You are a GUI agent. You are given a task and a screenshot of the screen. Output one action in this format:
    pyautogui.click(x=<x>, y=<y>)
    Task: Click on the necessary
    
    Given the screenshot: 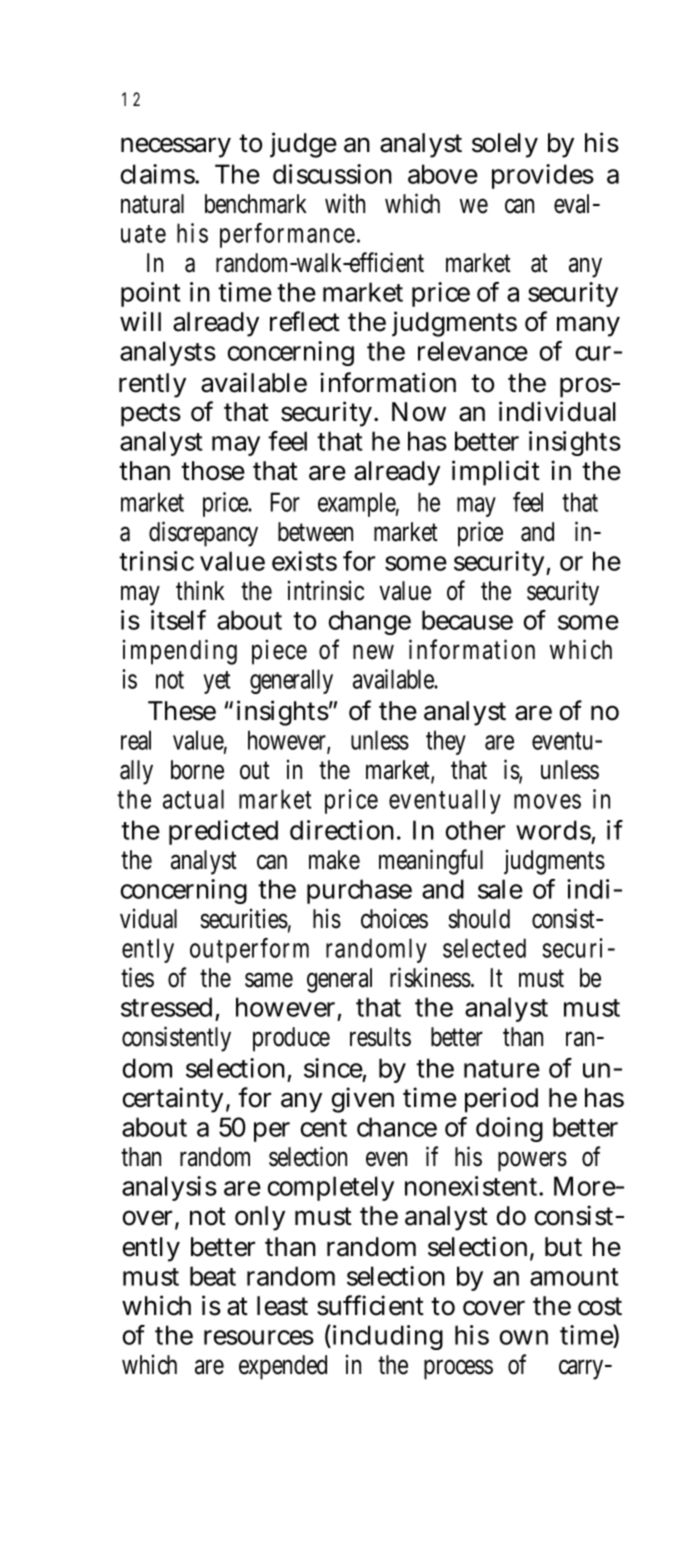 What is the action you would take?
    pyautogui.click(x=176, y=147)
